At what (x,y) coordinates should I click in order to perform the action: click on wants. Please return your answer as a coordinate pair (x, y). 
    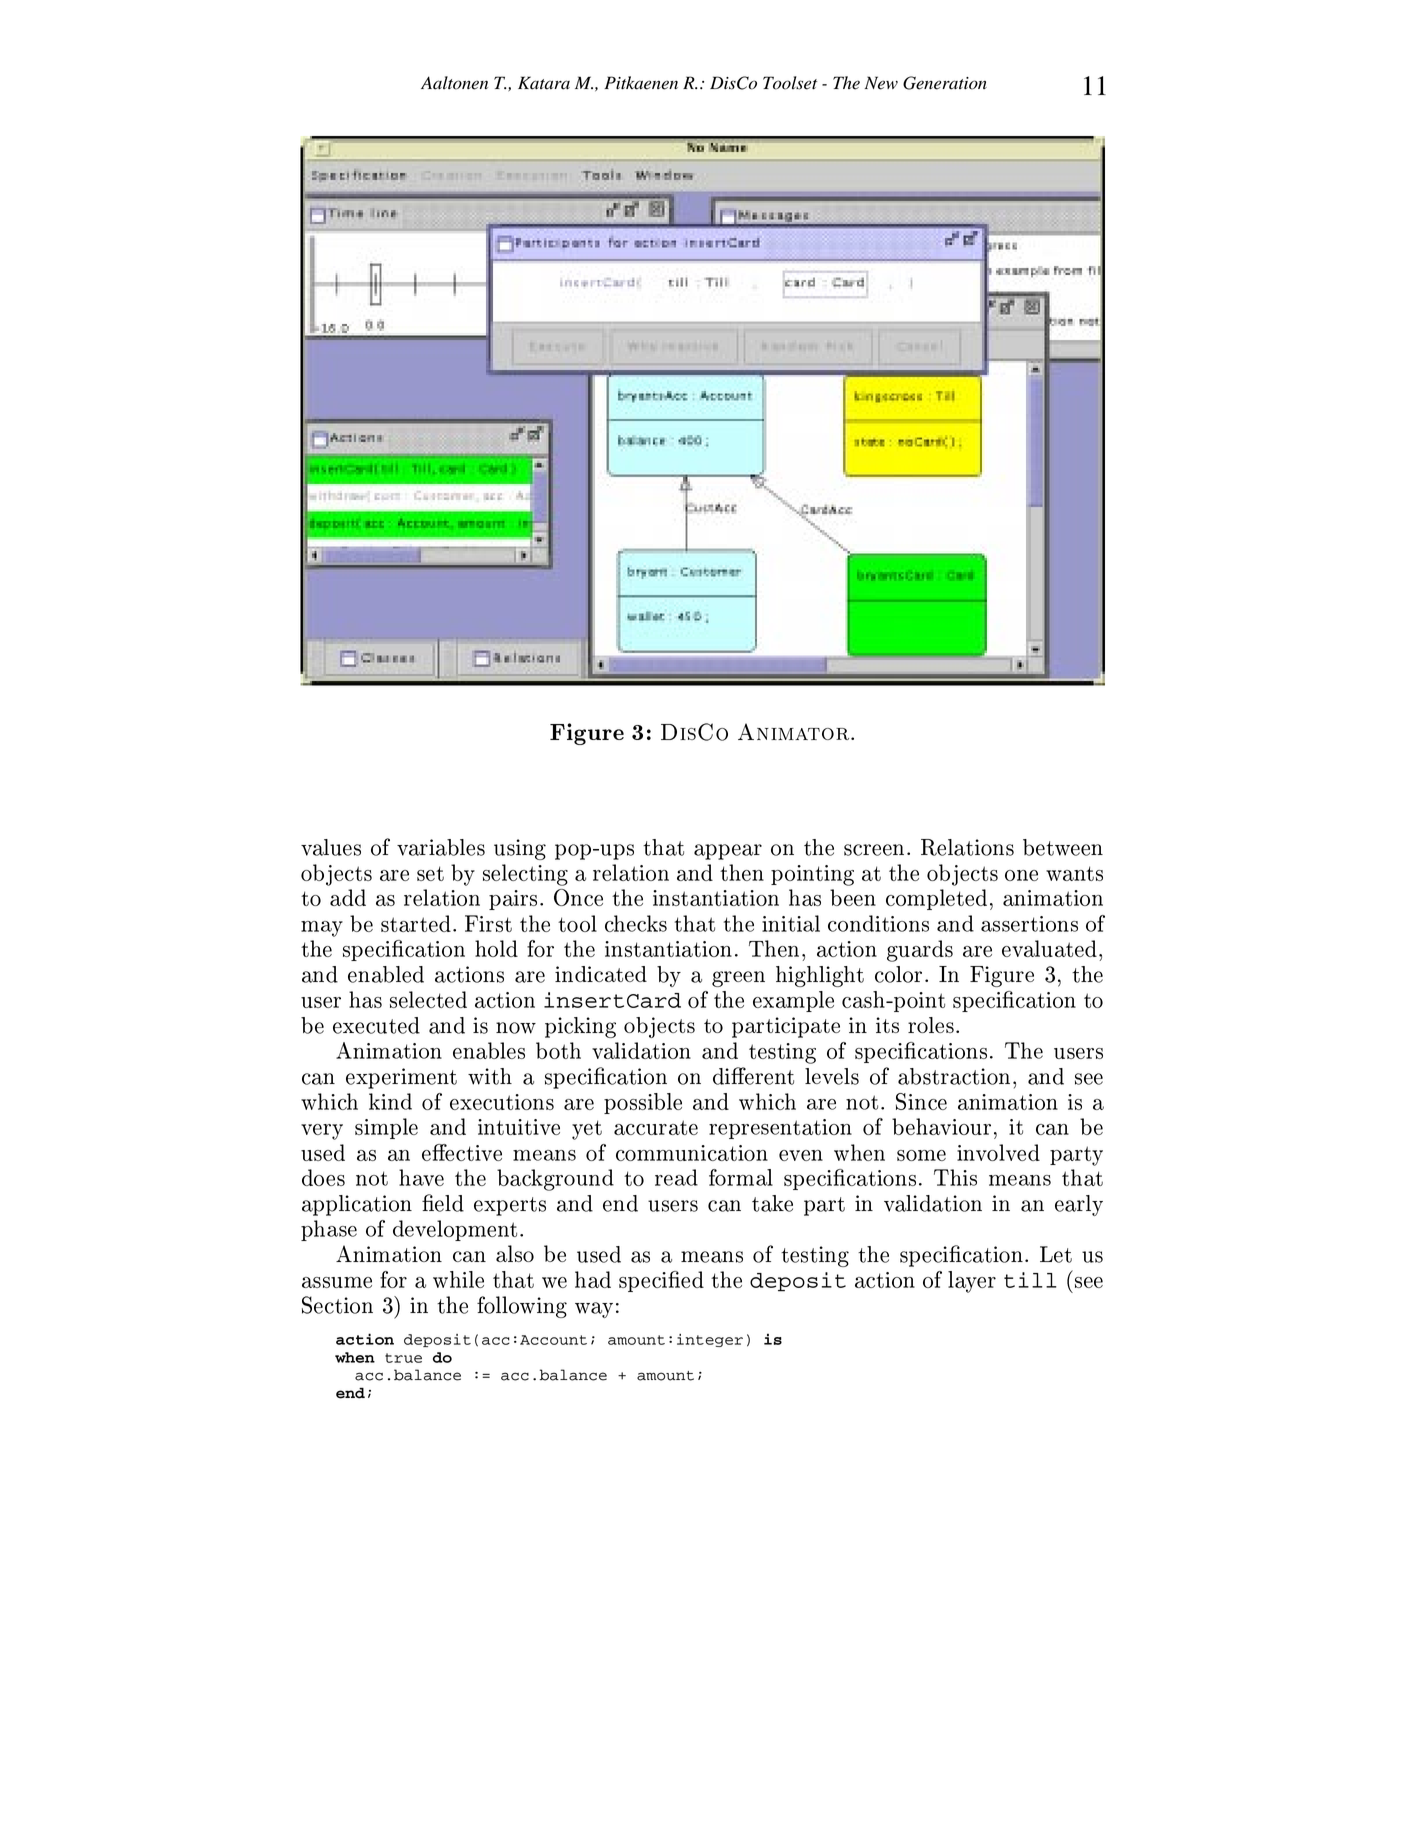
    Looking at the image, I should click on (1074, 873).
